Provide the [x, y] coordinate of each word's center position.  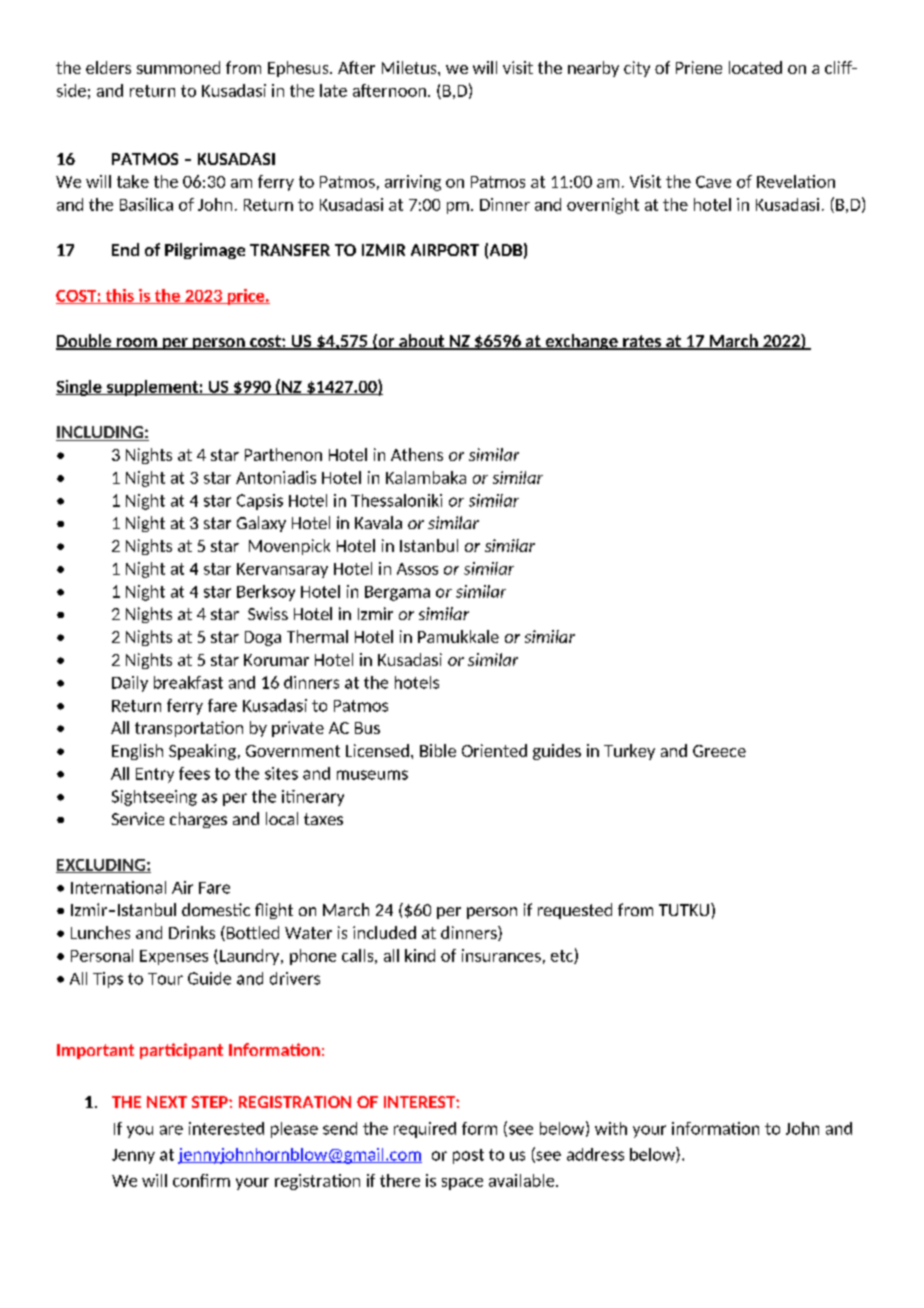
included [384, 932]
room [136, 344]
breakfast [188, 682]
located [755, 67]
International [118, 887]
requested [575, 911]
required [425, 1130]
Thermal [317, 636]
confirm [201, 1180]
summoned [178, 67]
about [422, 342]
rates [642, 342]
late [333, 90]
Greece [719, 751]
